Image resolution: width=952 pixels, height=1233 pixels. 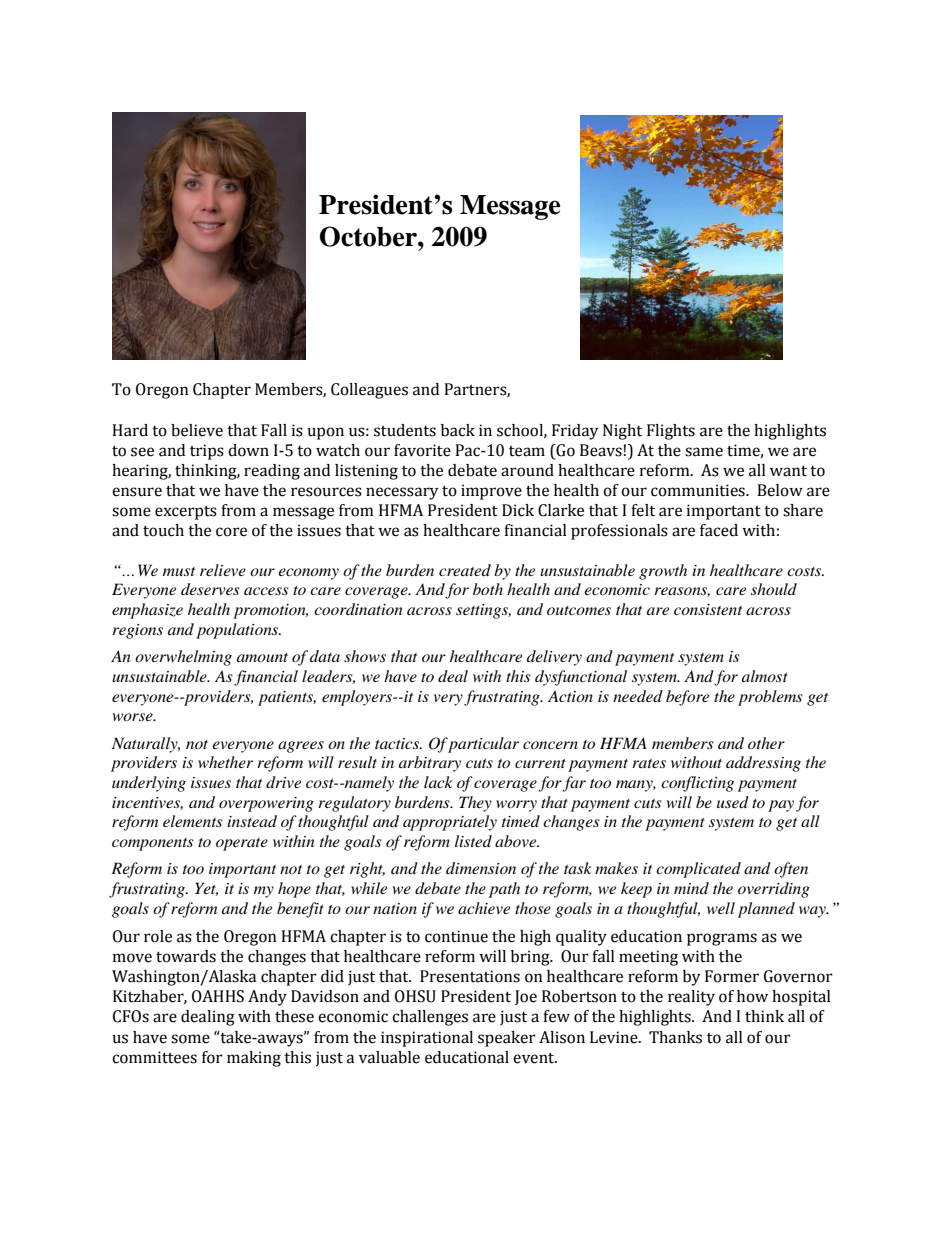 What do you see at coordinates (671, 432) in the page?
I see `Flights` at bounding box center [671, 432].
